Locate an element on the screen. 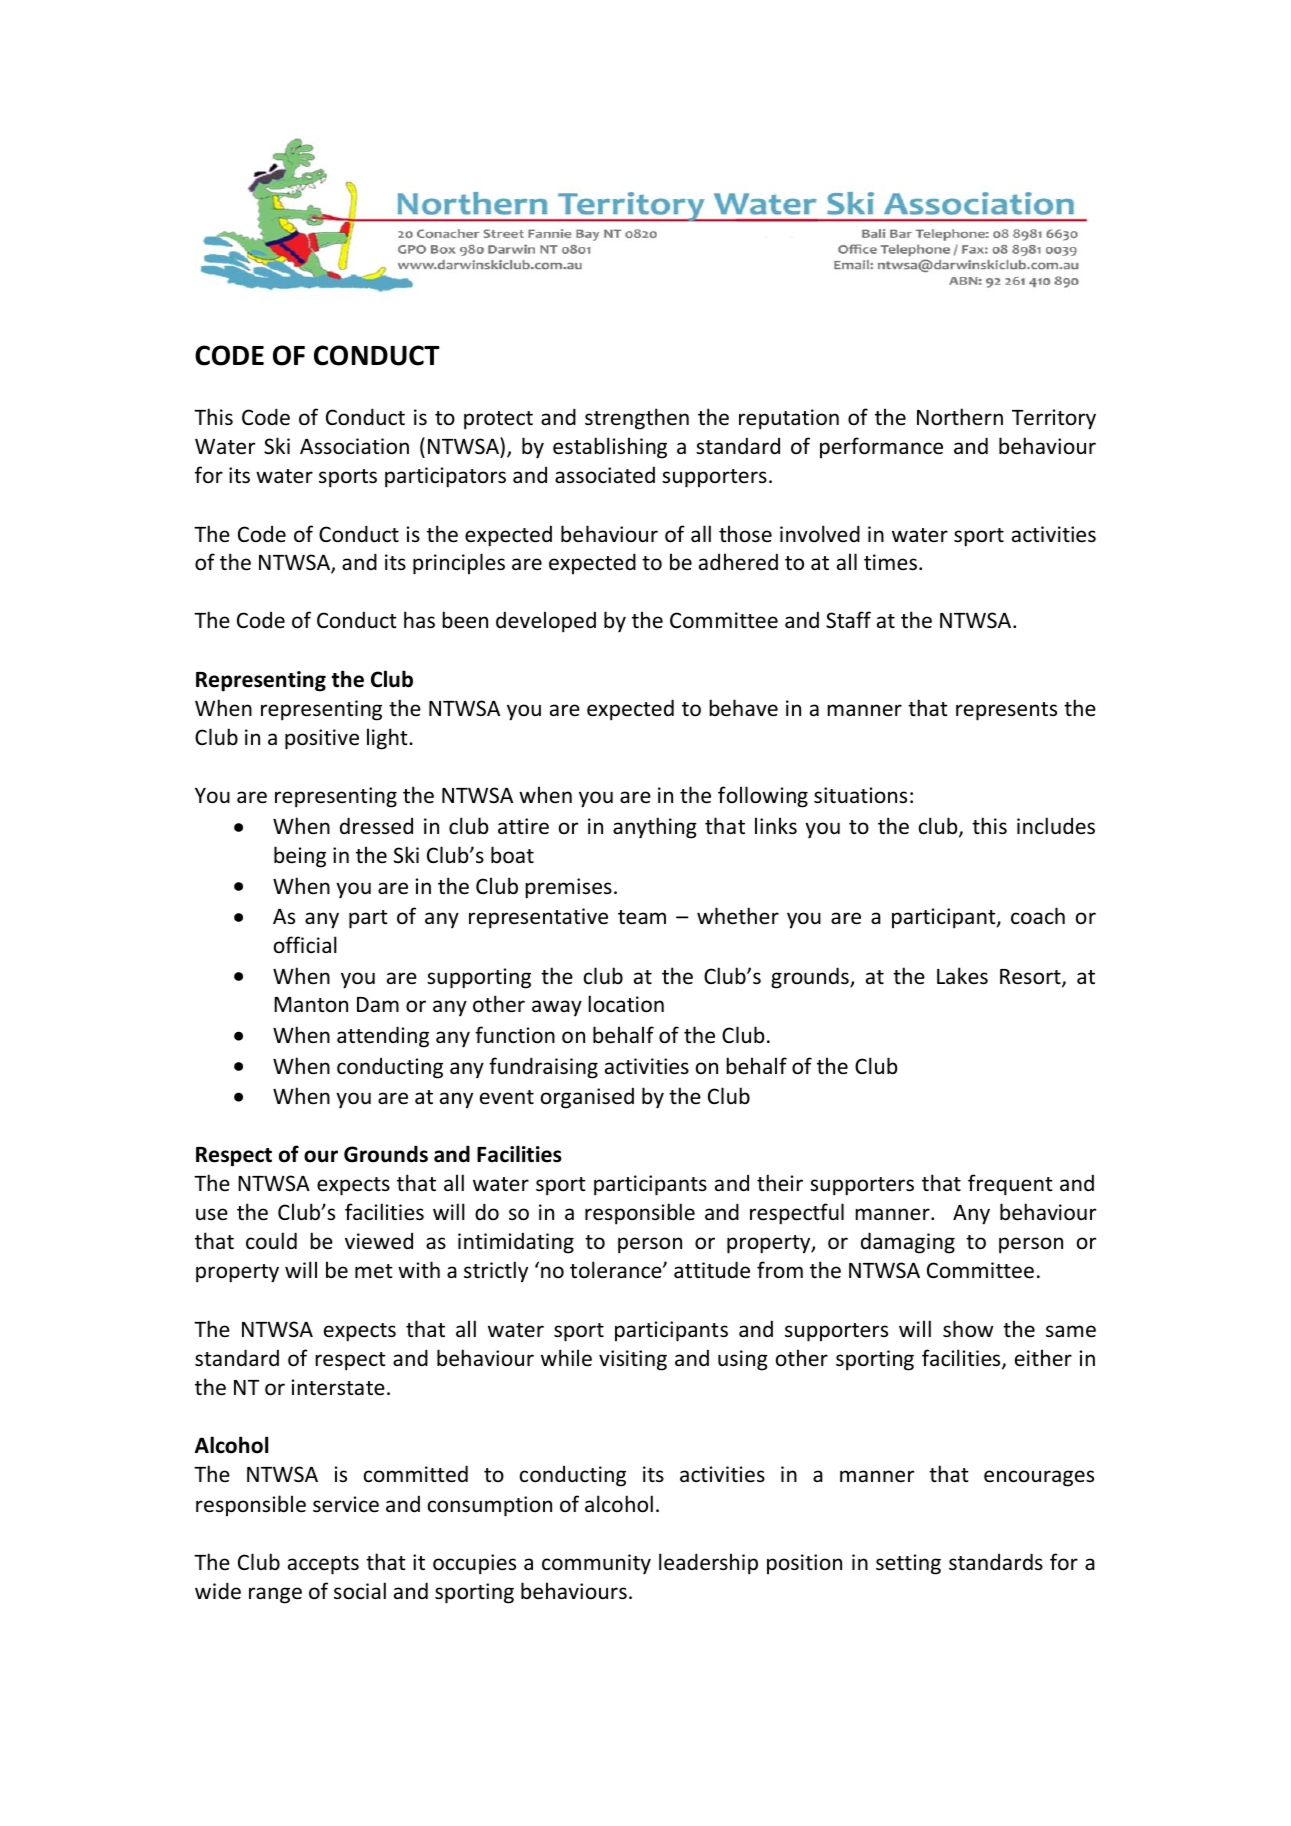 The height and width of the screenshot is (1826, 1291). tolerance is located at coordinates (617, 1270).
